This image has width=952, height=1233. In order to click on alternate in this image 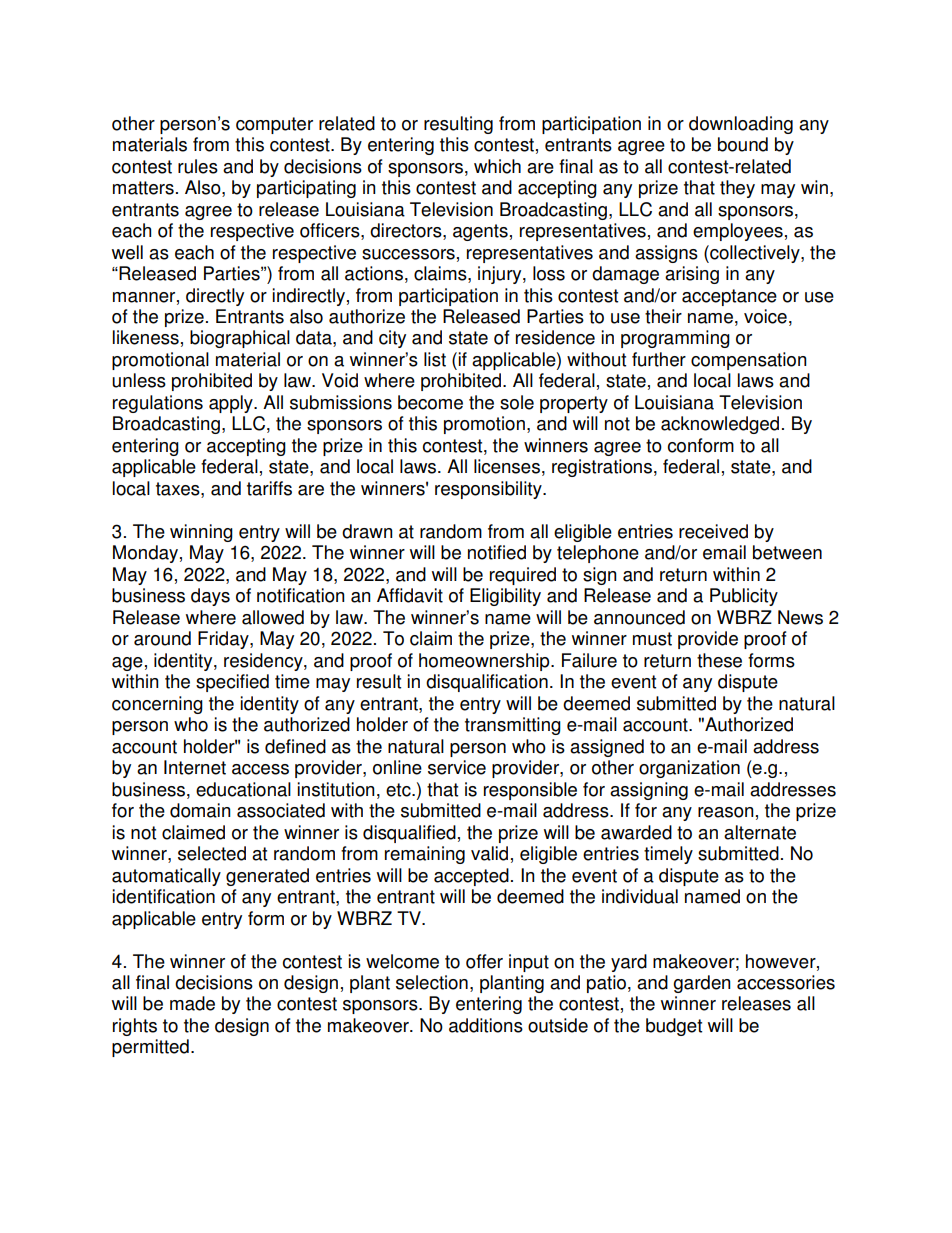, I will do `click(760, 832)`.
